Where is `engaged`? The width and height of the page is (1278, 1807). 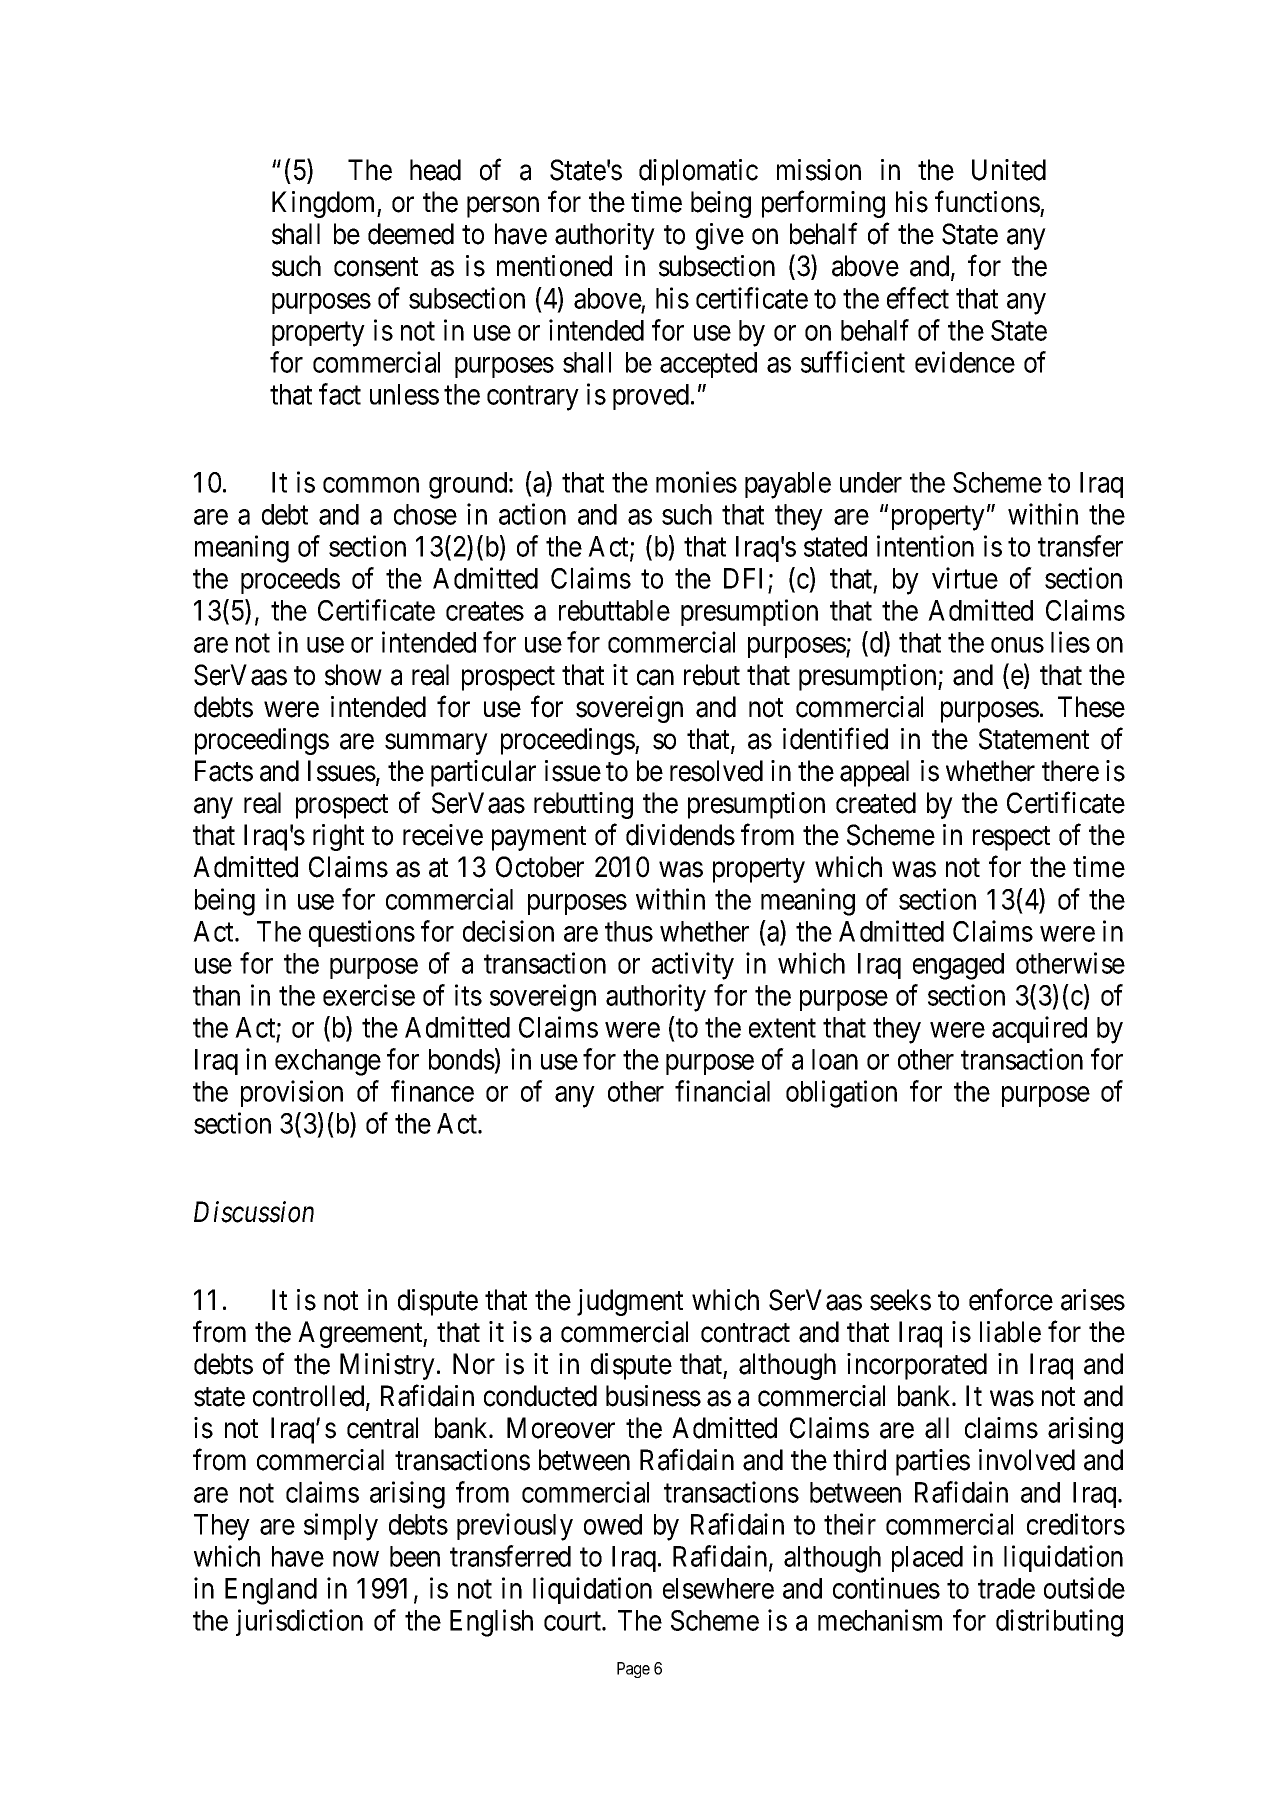 engaged is located at coordinates (958, 966).
